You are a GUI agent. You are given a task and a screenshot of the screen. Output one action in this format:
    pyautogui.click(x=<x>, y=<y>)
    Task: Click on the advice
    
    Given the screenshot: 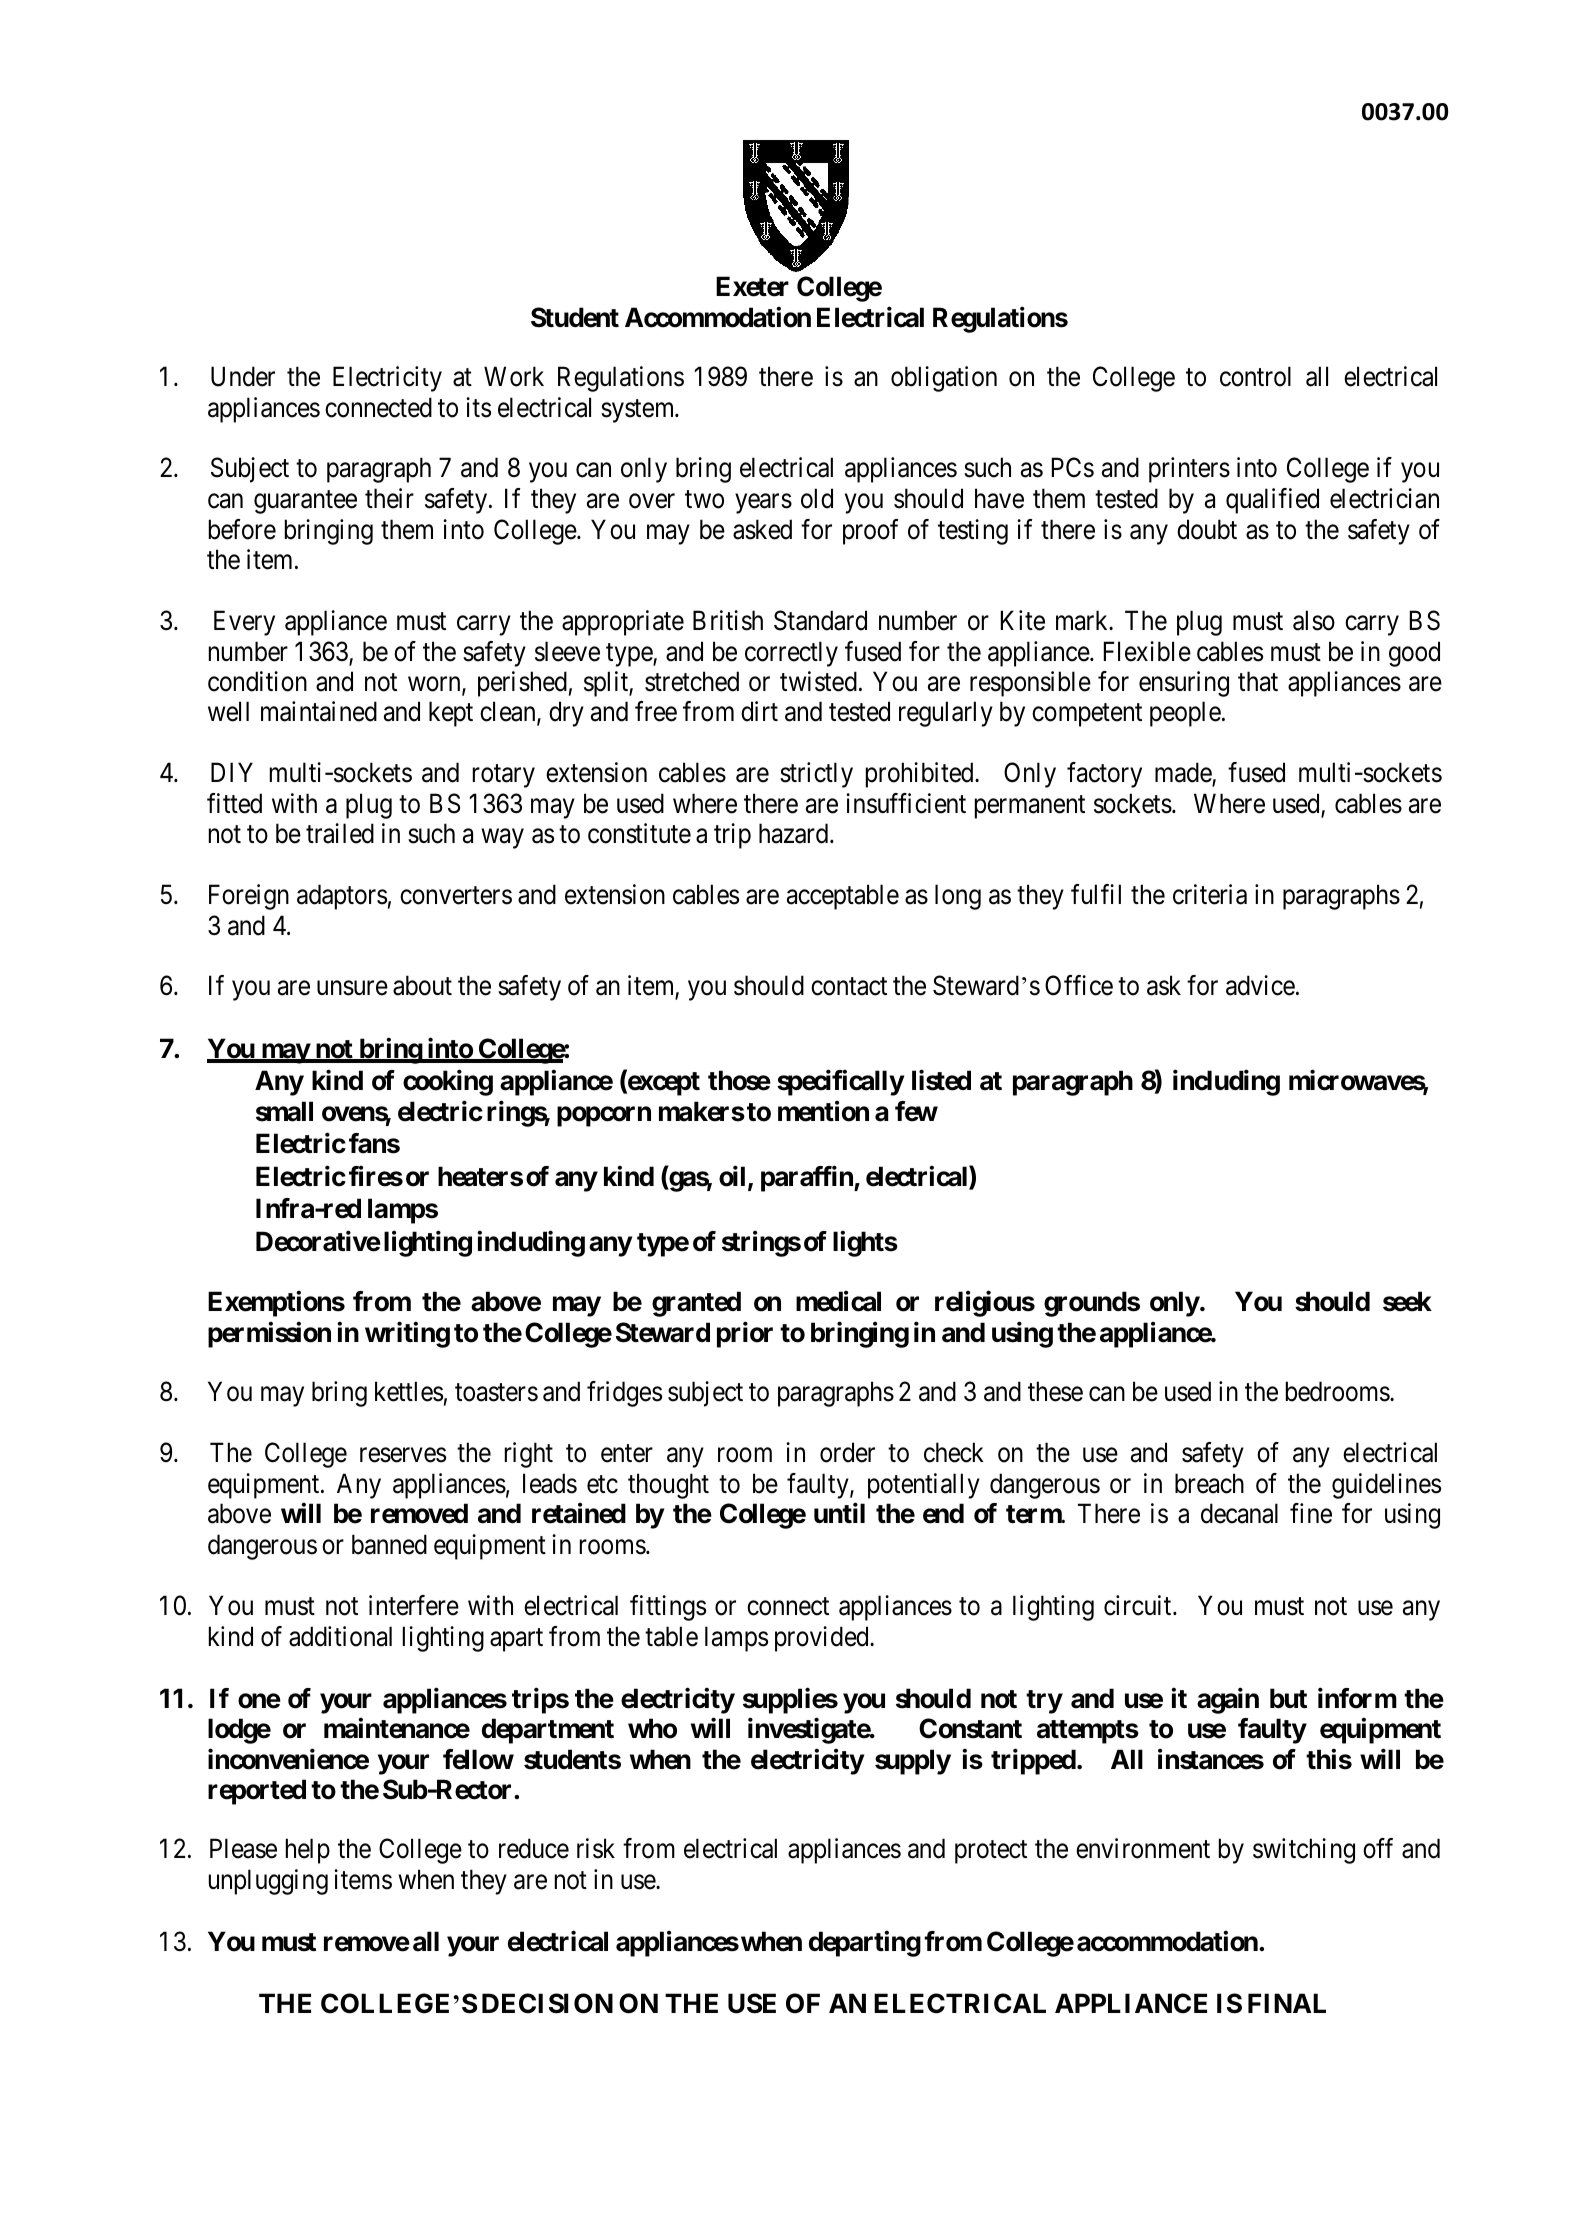 What is the action you would take?
    pyautogui.click(x=1260, y=985)
